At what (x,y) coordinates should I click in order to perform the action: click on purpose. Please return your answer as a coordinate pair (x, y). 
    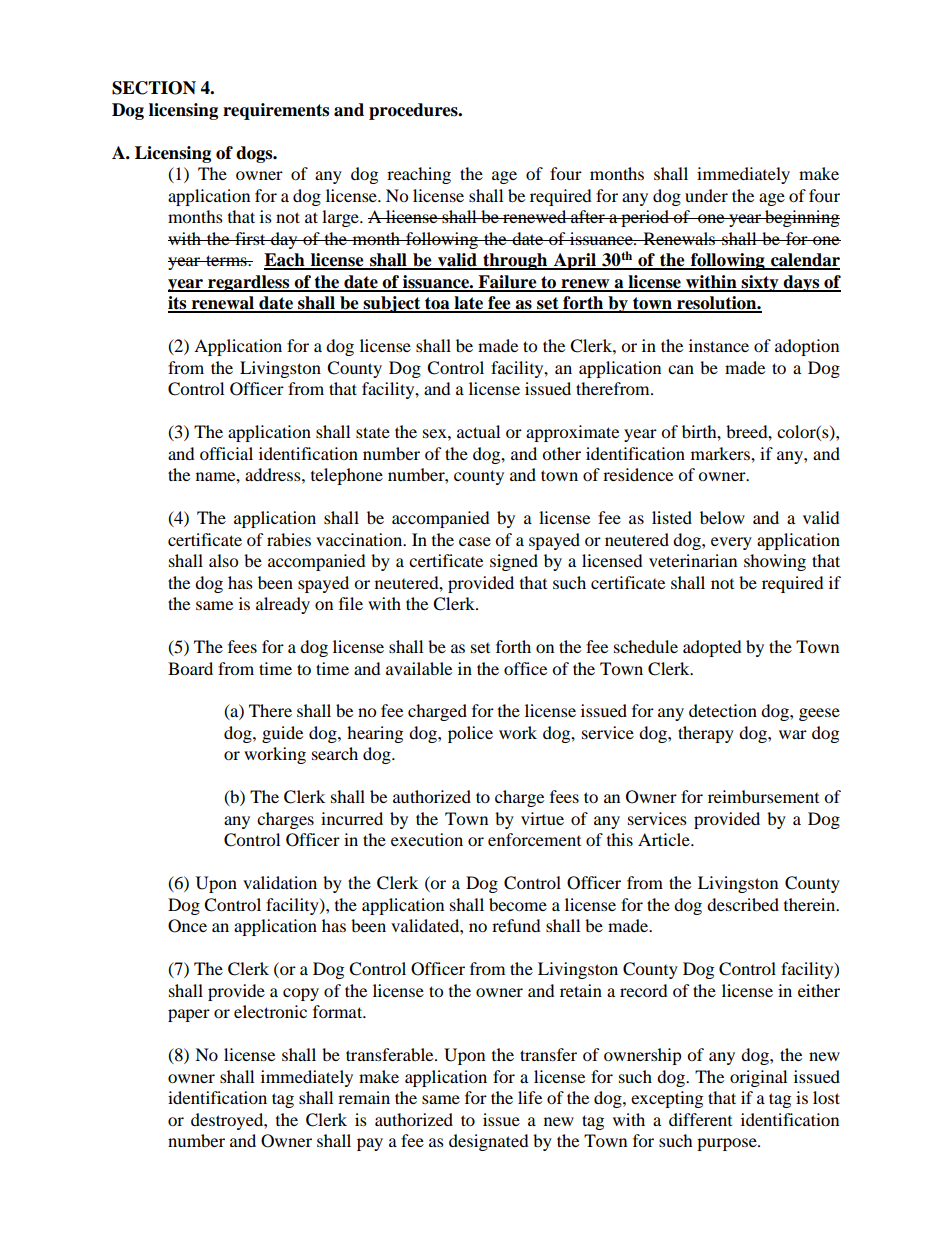
    Looking at the image, I should click on (728, 1144).
